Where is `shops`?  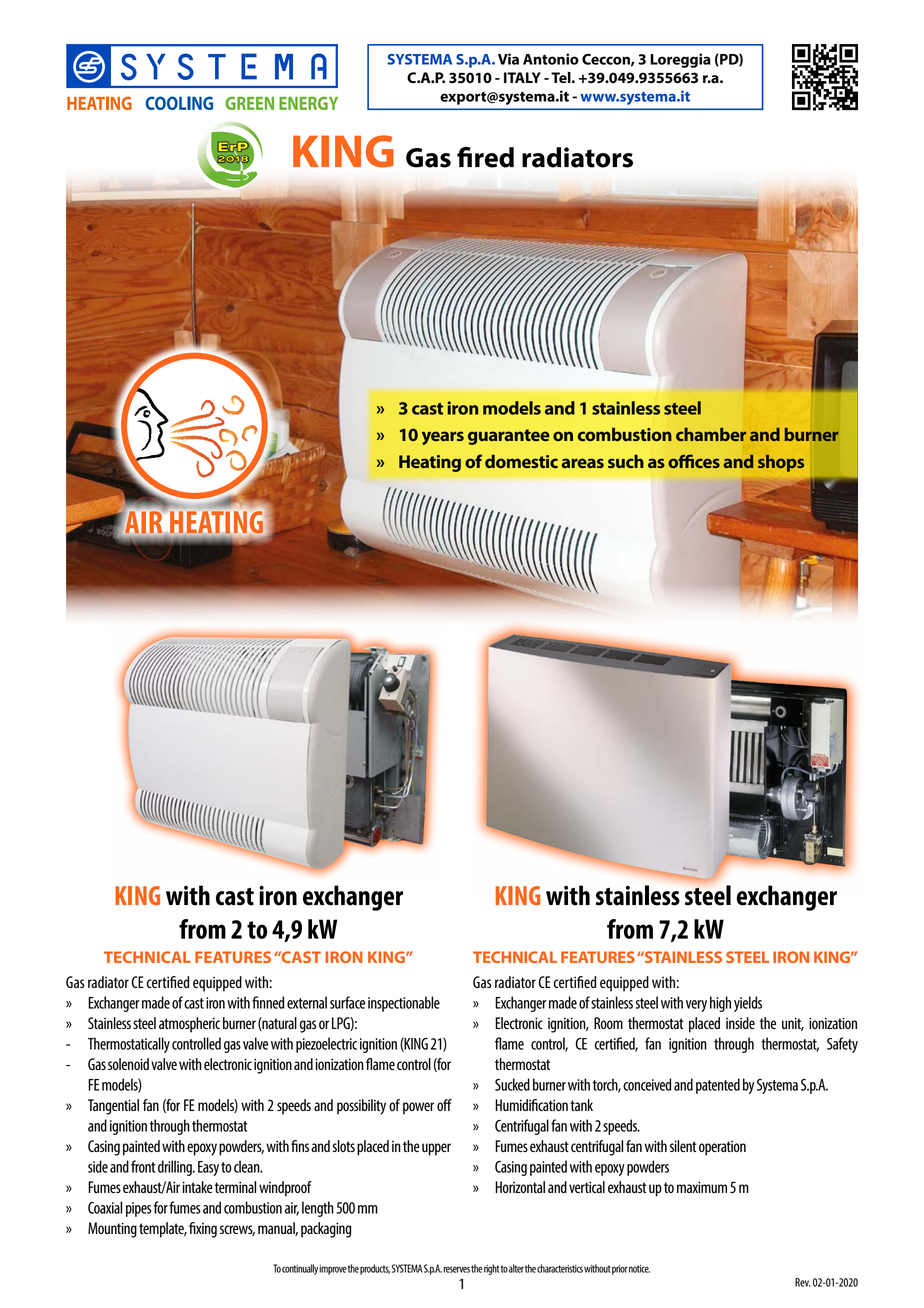
shops is located at coordinates (781, 463).
